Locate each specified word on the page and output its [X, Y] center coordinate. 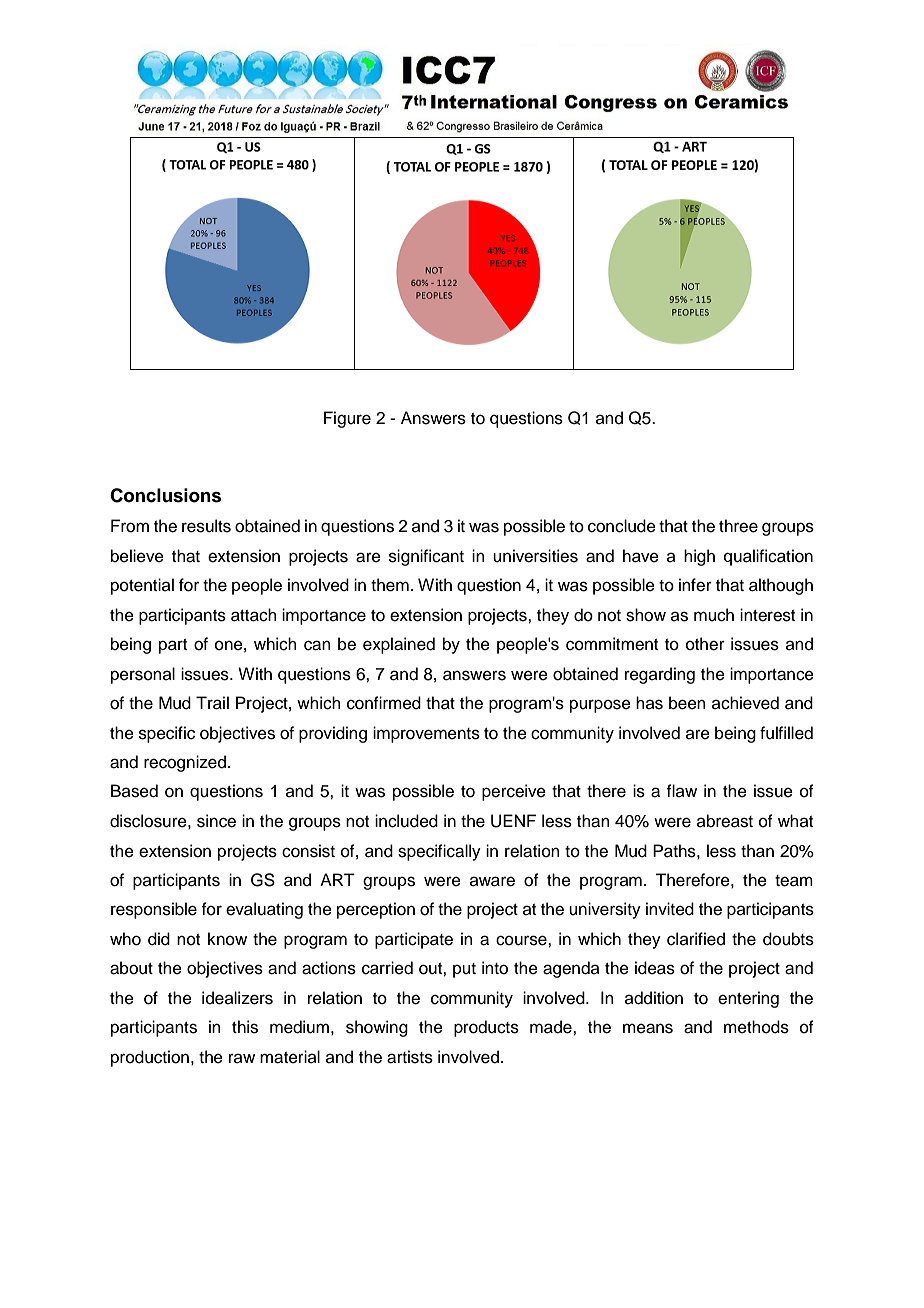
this [245, 1027]
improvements [426, 734]
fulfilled [786, 733]
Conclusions [165, 495]
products [486, 1028]
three [738, 526]
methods [756, 1027]
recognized [185, 763]
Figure [347, 419]
